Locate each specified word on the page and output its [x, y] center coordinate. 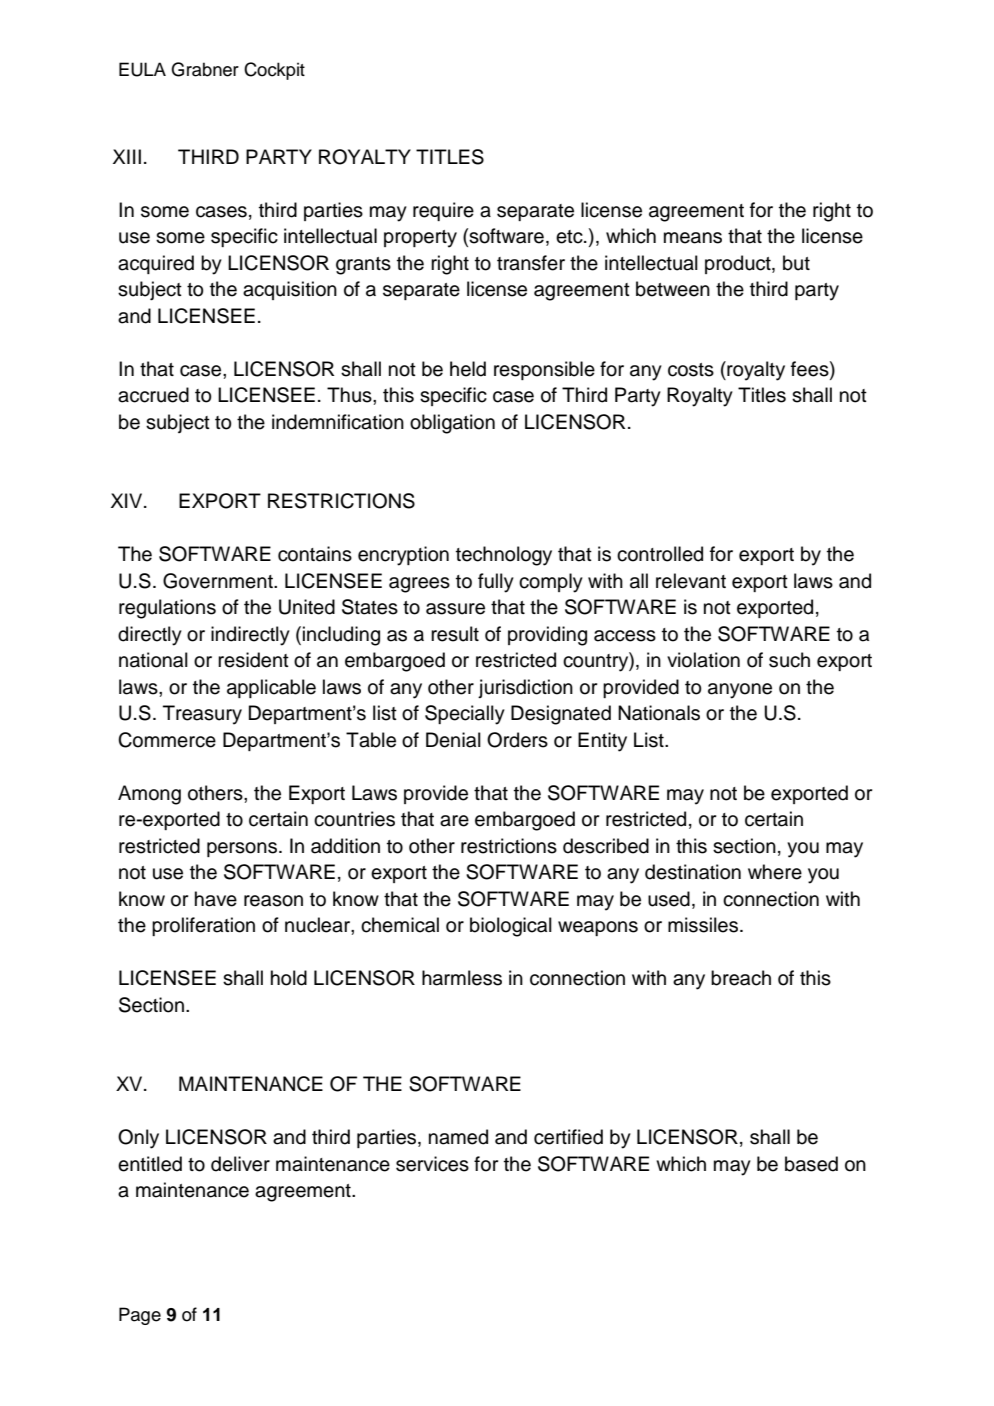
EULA [142, 69]
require [443, 211]
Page [140, 1316]
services [432, 1164]
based [811, 1164]
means [693, 238]
